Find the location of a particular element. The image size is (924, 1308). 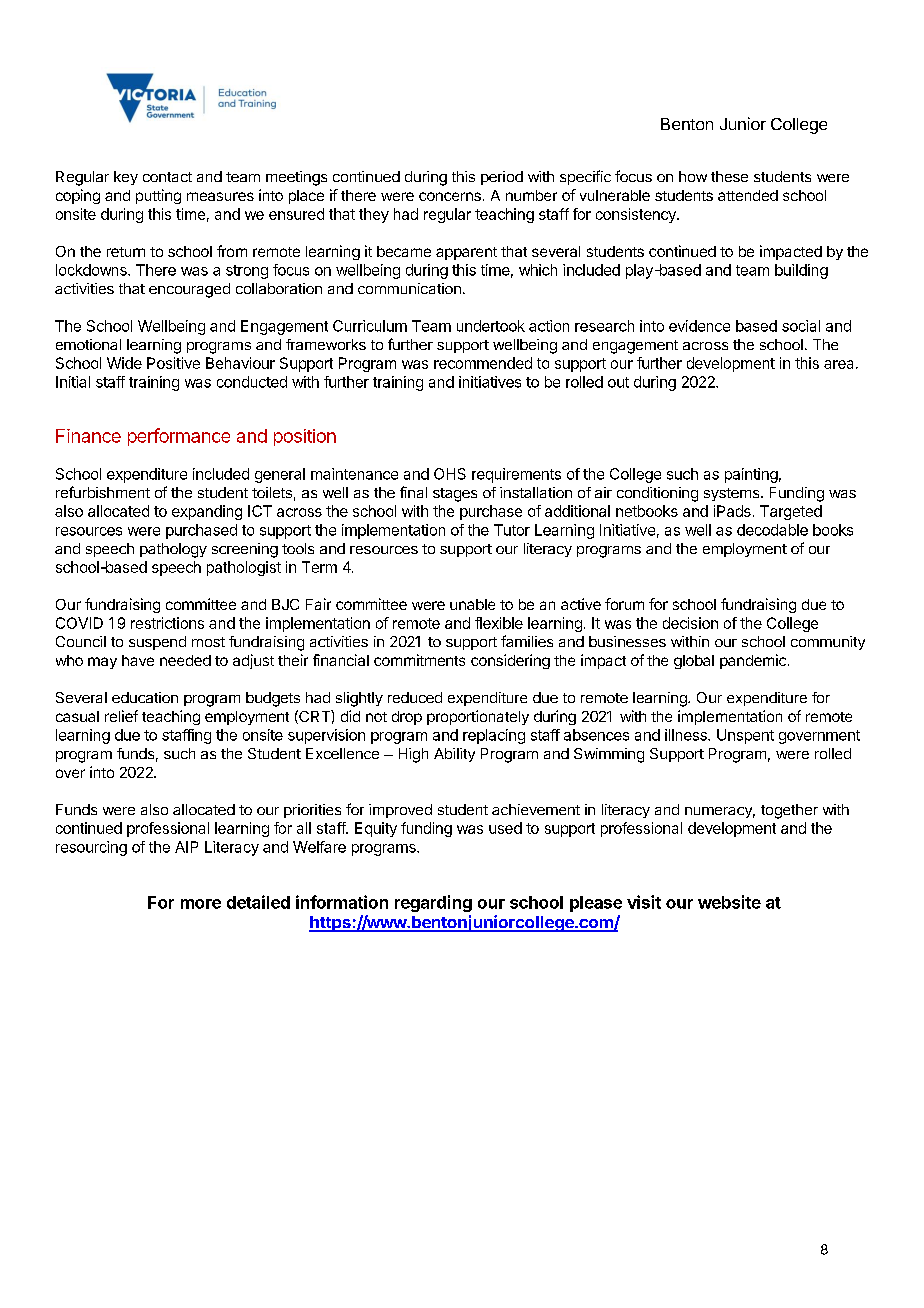

proportionately is located at coordinates (478, 717).
